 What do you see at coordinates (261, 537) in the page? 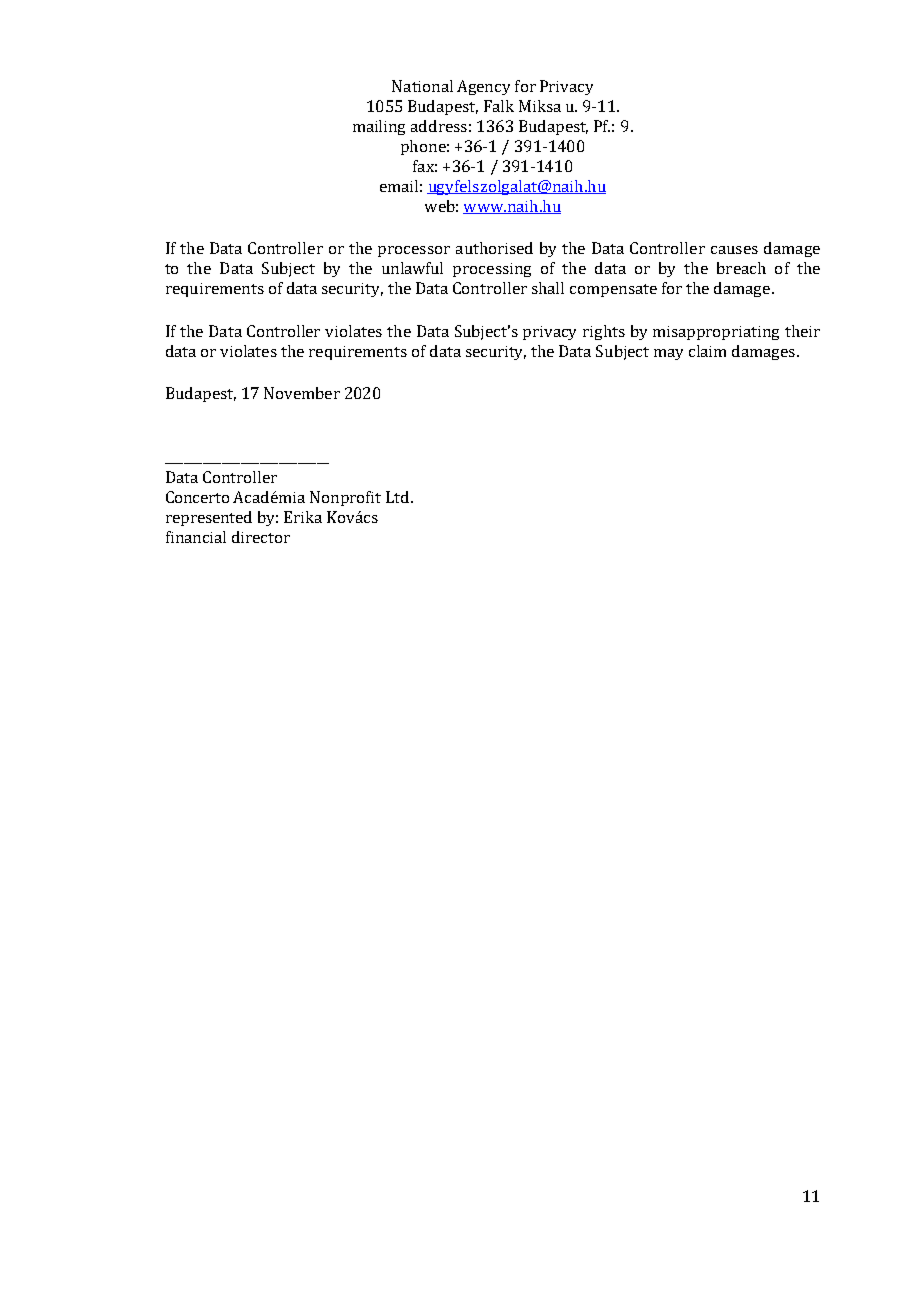
I see `director` at bounding box center [261, 537].
